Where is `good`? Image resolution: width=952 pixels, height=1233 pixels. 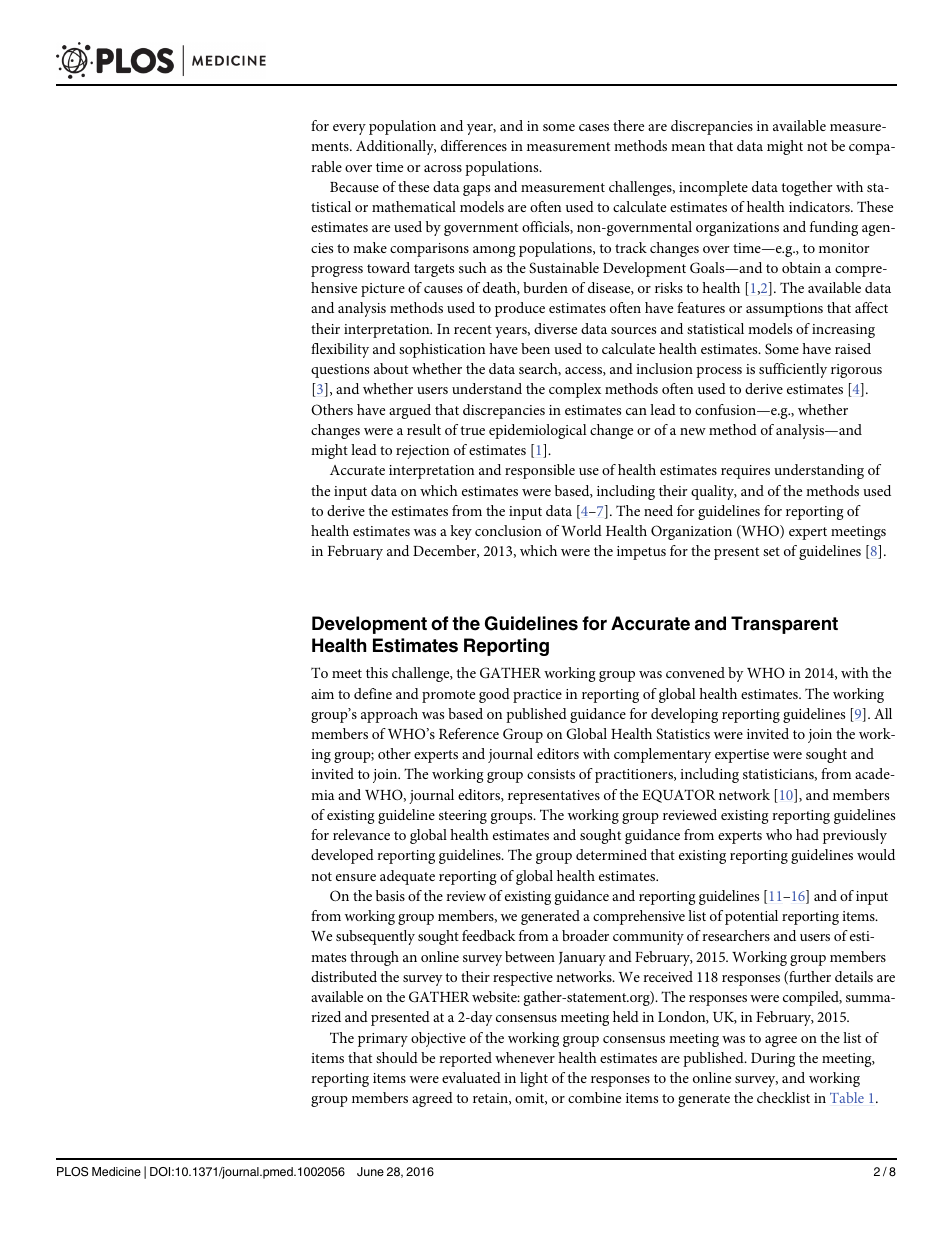
good is located at coordinates (494, 695).
